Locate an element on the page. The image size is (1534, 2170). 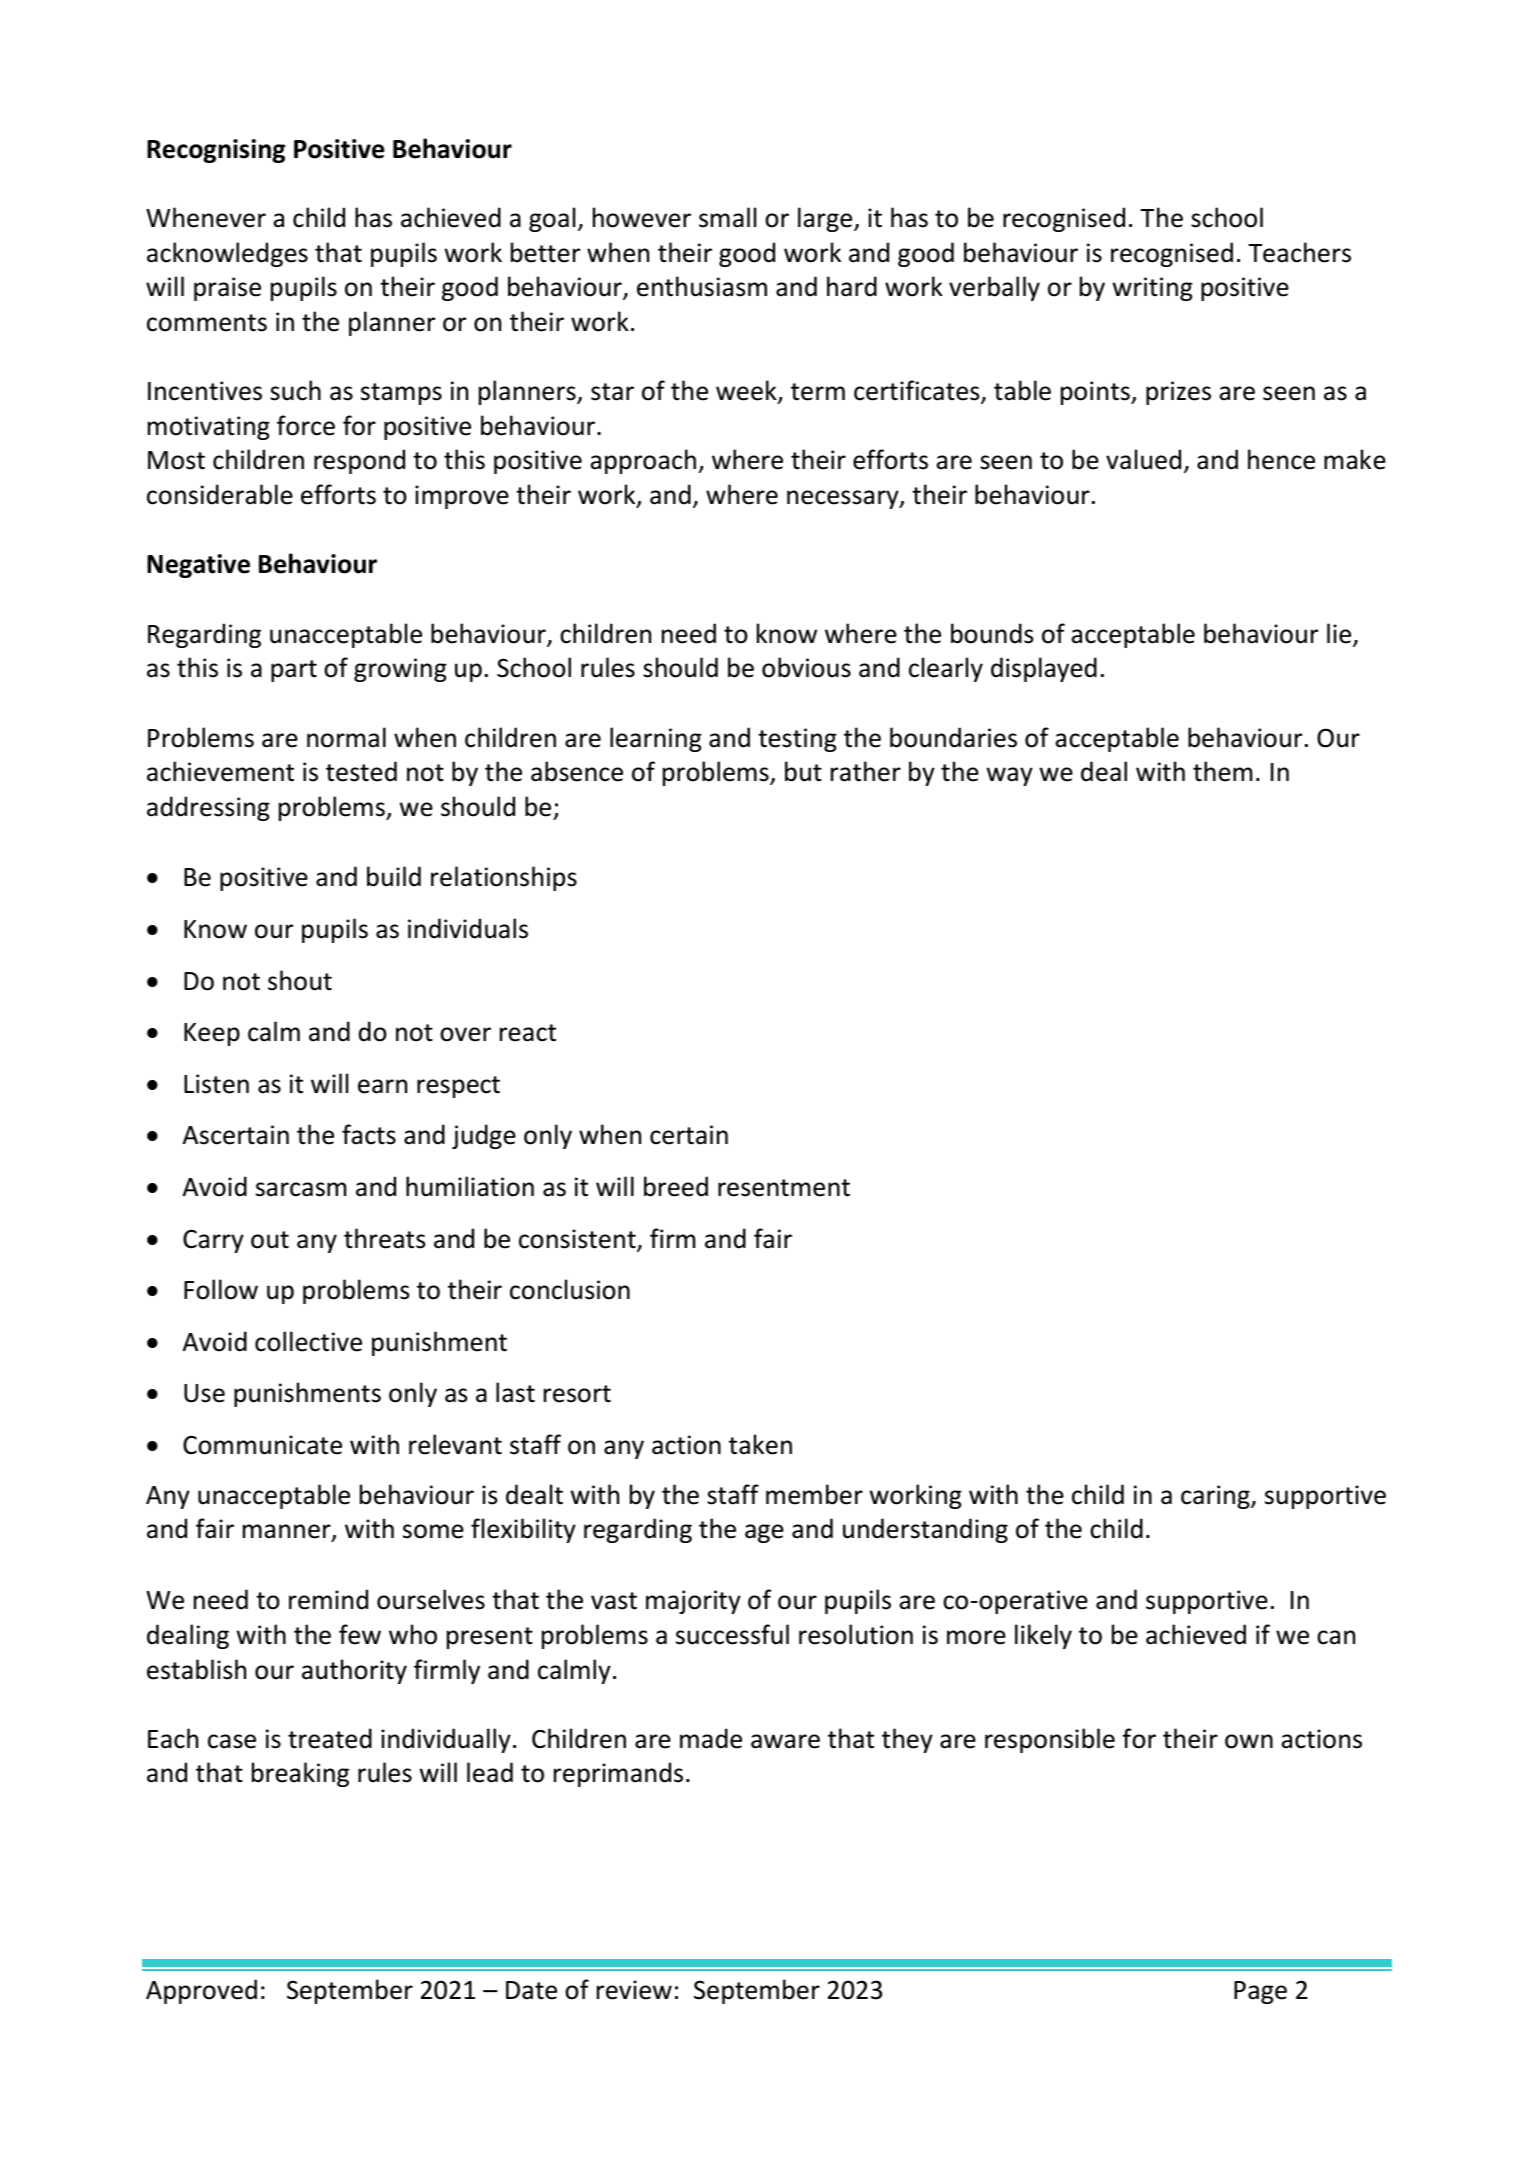
resentment is located at coordinates (784, 1188).
